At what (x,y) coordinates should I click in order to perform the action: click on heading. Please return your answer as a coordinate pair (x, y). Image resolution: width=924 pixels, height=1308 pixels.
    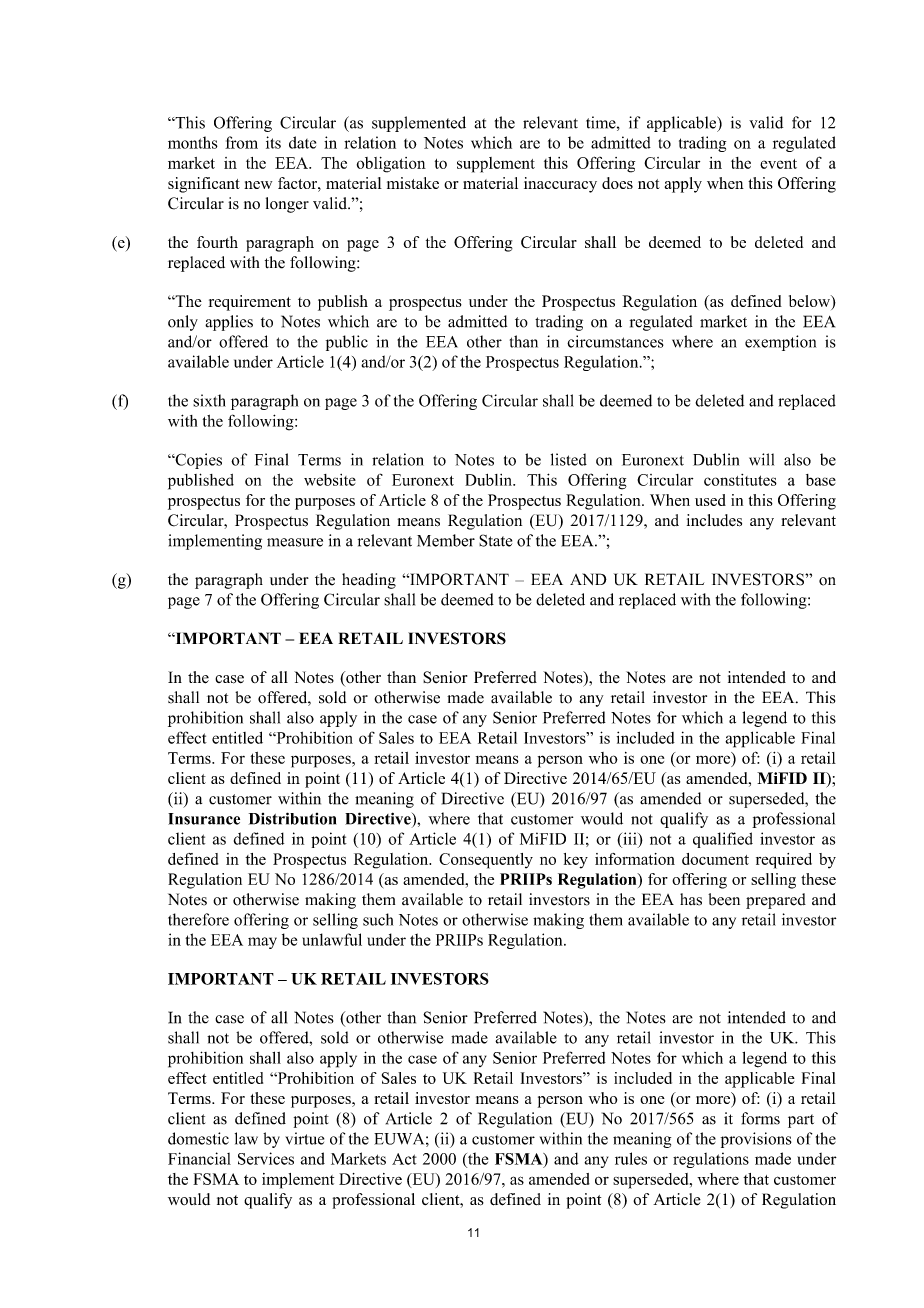
    Looking at the image, I should click on (369, 581).
